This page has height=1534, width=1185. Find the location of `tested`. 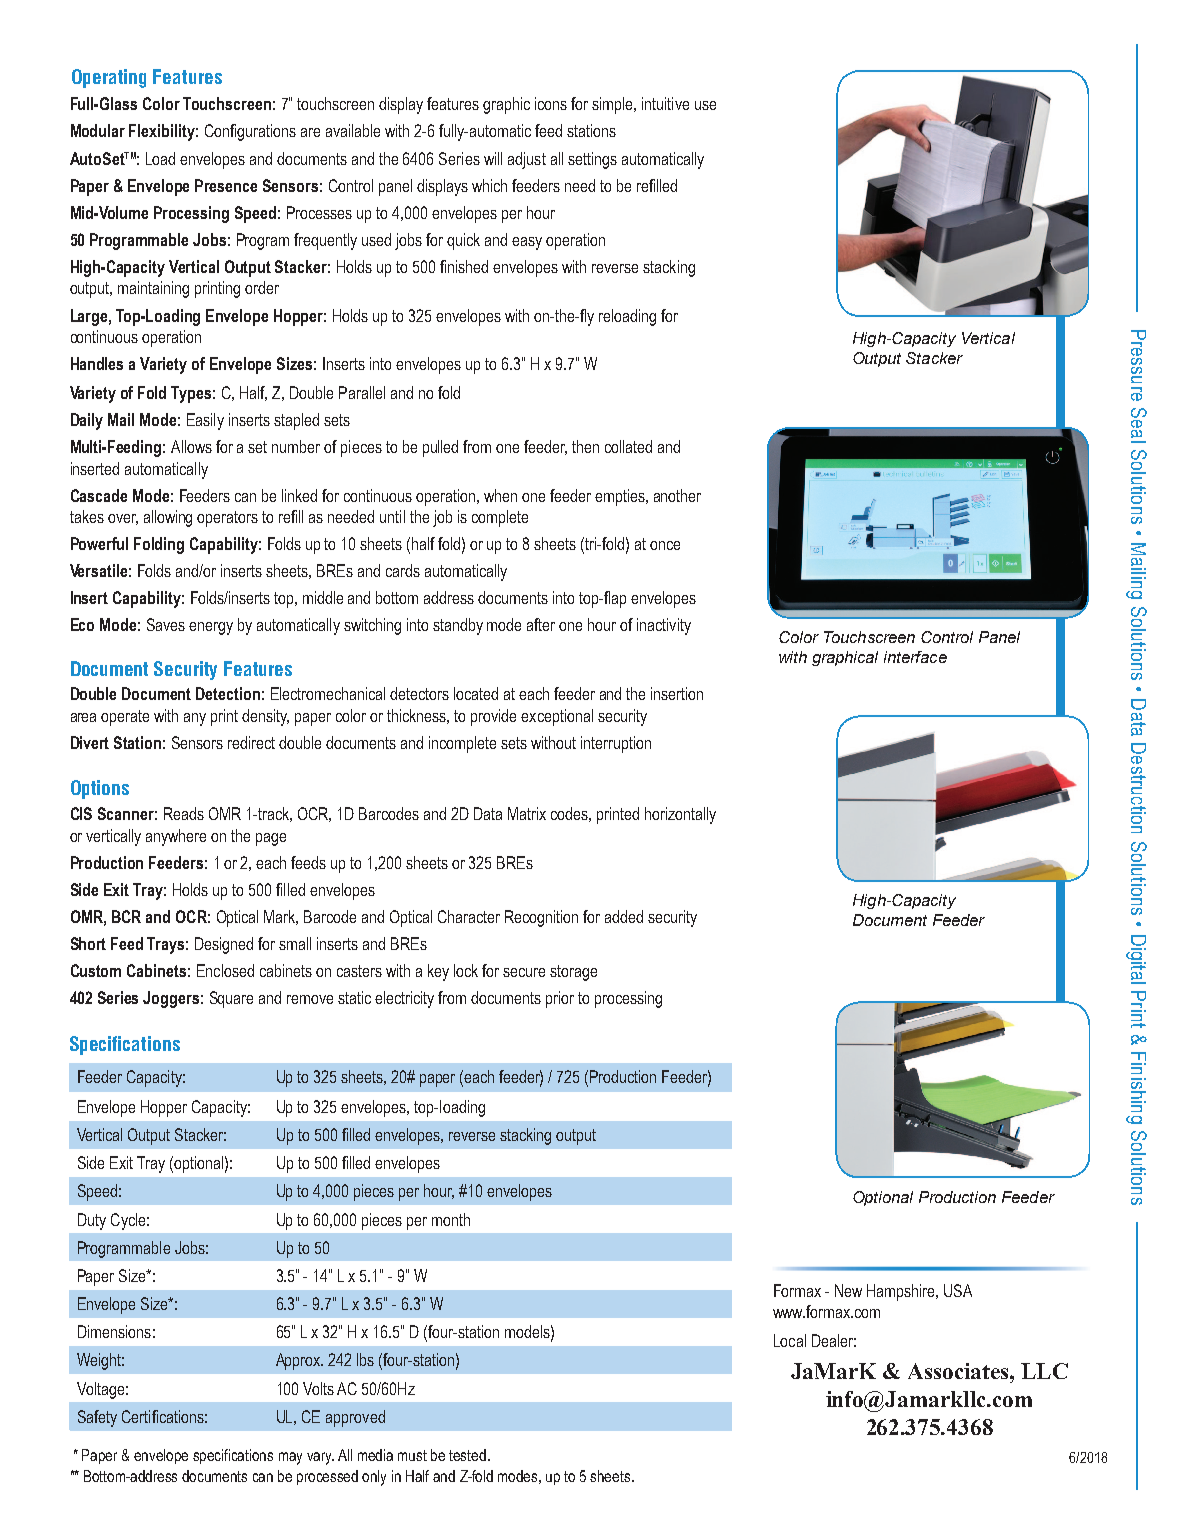

tested is located at coordinates (467, 1455).
